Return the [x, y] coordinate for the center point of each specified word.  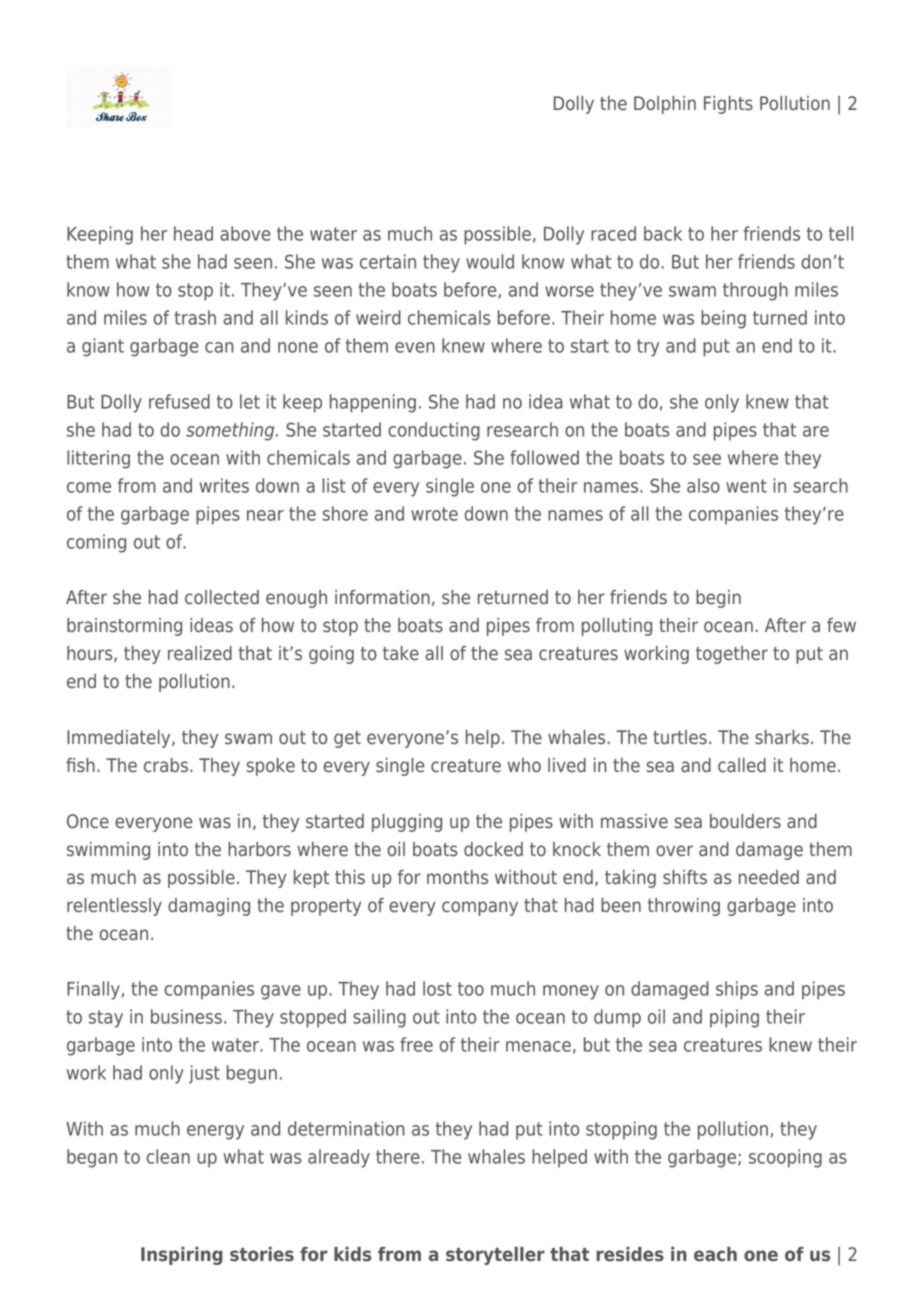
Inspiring [182, 1256]
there [398, 1156]
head [193, 233]
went [746, 486]
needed [769, 877]
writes [224, 485]
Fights [728, 105]
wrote [434, 514]
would [490, 261]
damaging [209, 907]
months [457, 877]
